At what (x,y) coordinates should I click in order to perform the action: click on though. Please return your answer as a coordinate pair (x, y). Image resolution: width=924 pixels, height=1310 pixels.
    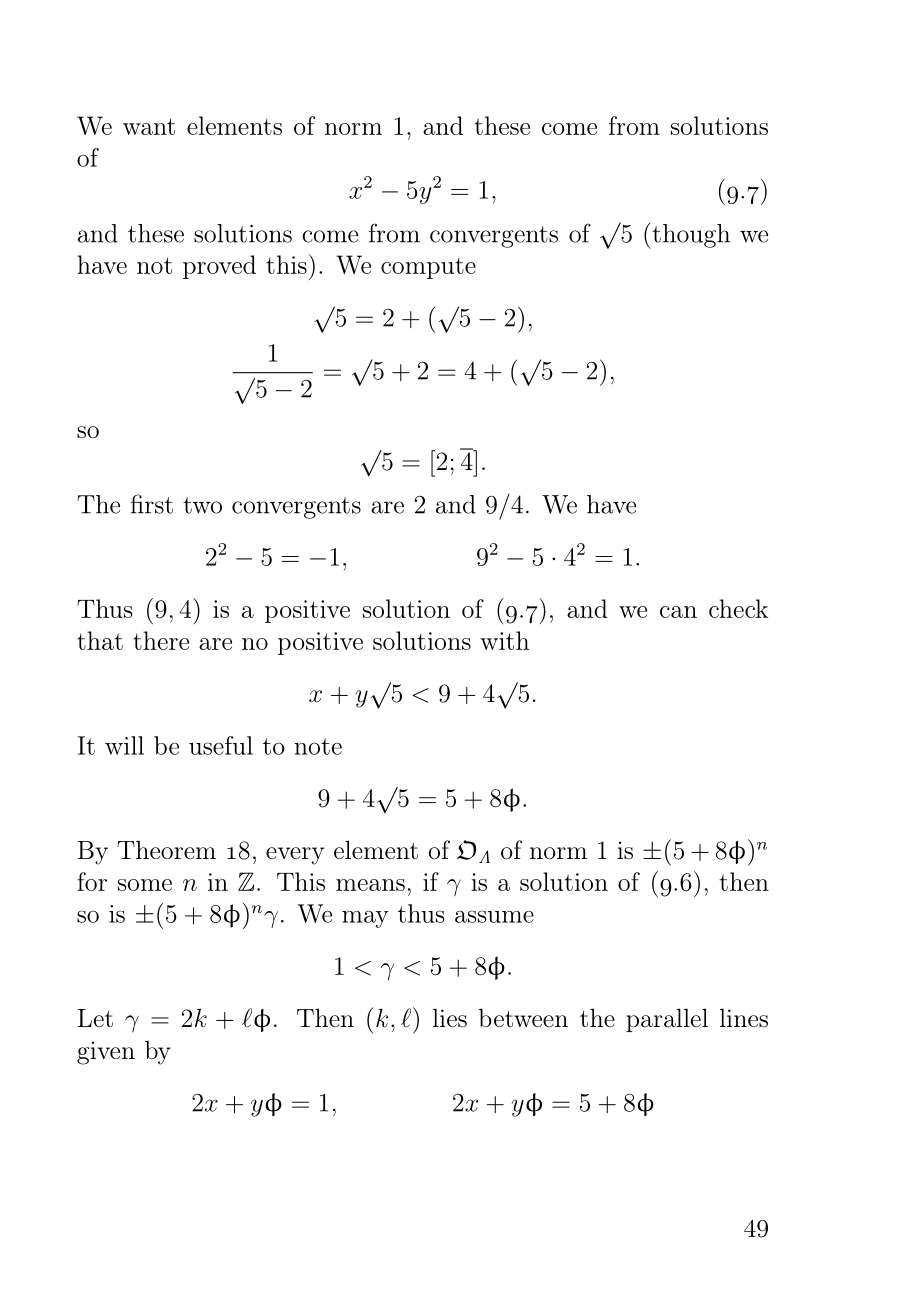
    Looking at the image, I should click on (690, 235).
